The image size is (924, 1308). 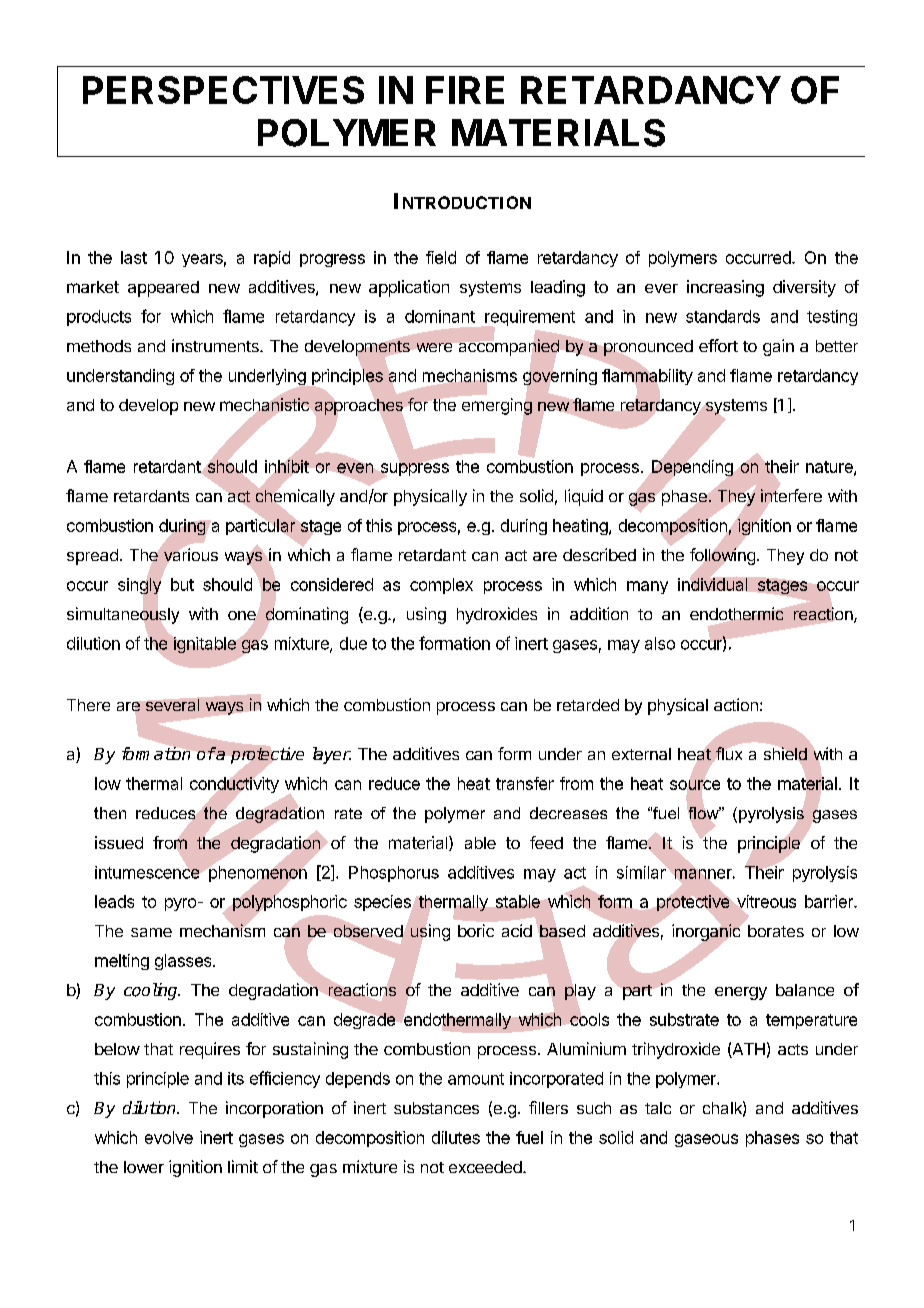 I want to click on boric, so click(x=476, y=930).
